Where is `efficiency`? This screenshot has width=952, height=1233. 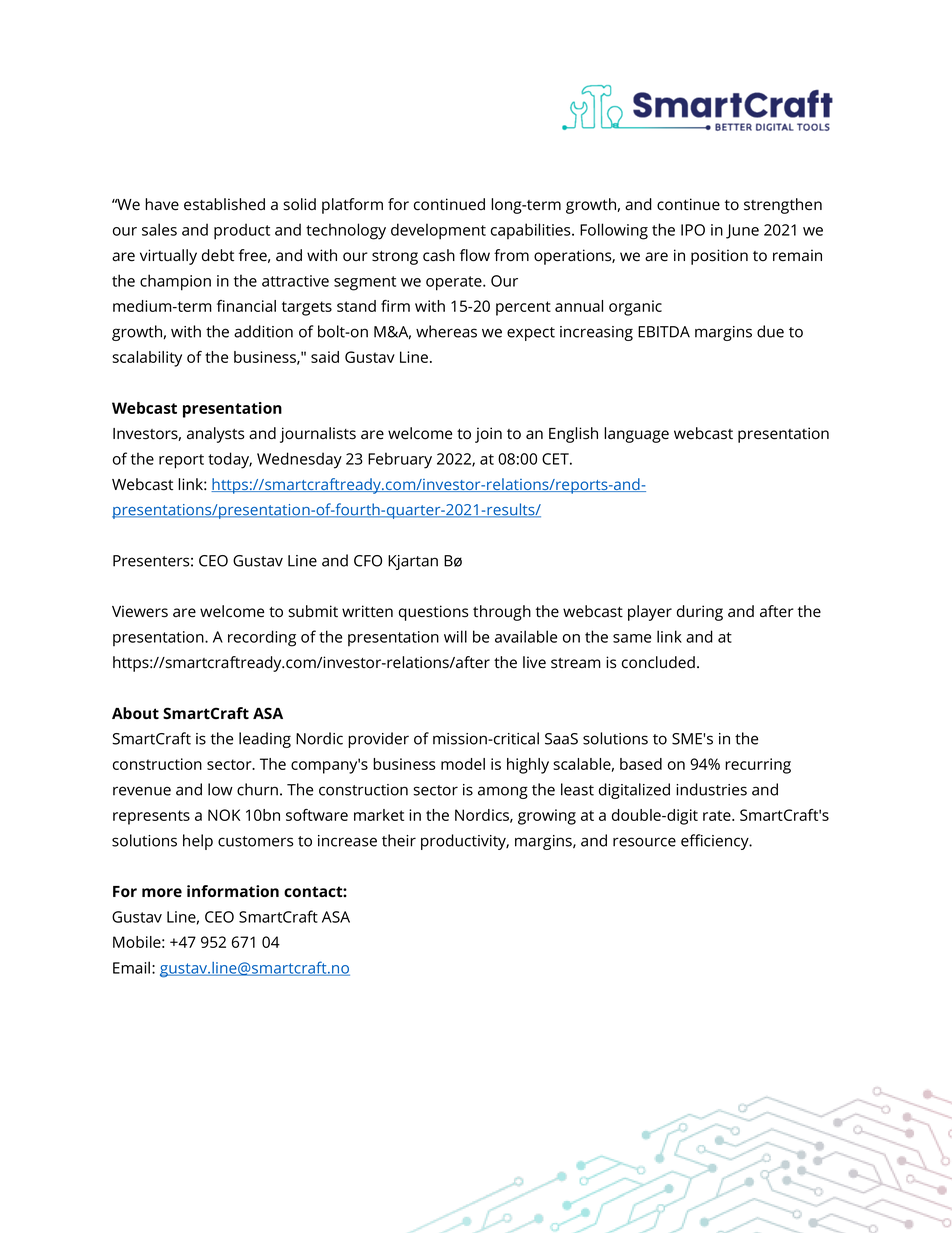 efficiency is located at coordinates (716, 842).
